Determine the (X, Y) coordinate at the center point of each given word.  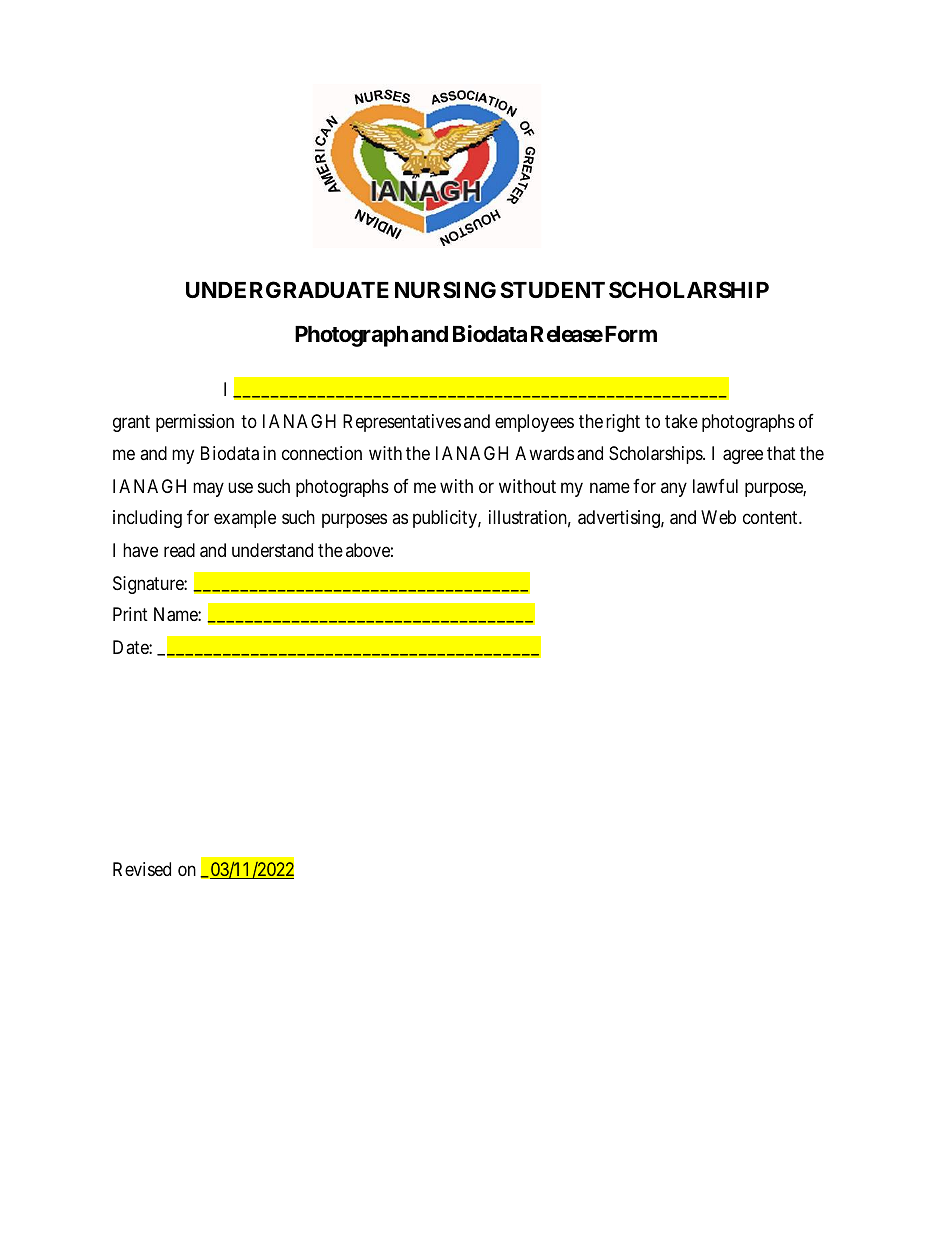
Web (718, 517)
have (140, 550)
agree (743, 456)
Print (130, 614)
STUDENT (552, 289)
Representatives (402, 423)
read (179, 550)
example (245, 519)
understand (272, 550)
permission (195, 423)
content (771, 517)
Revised (142, 869)
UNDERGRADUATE (287, 289)
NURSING (445, 289)
